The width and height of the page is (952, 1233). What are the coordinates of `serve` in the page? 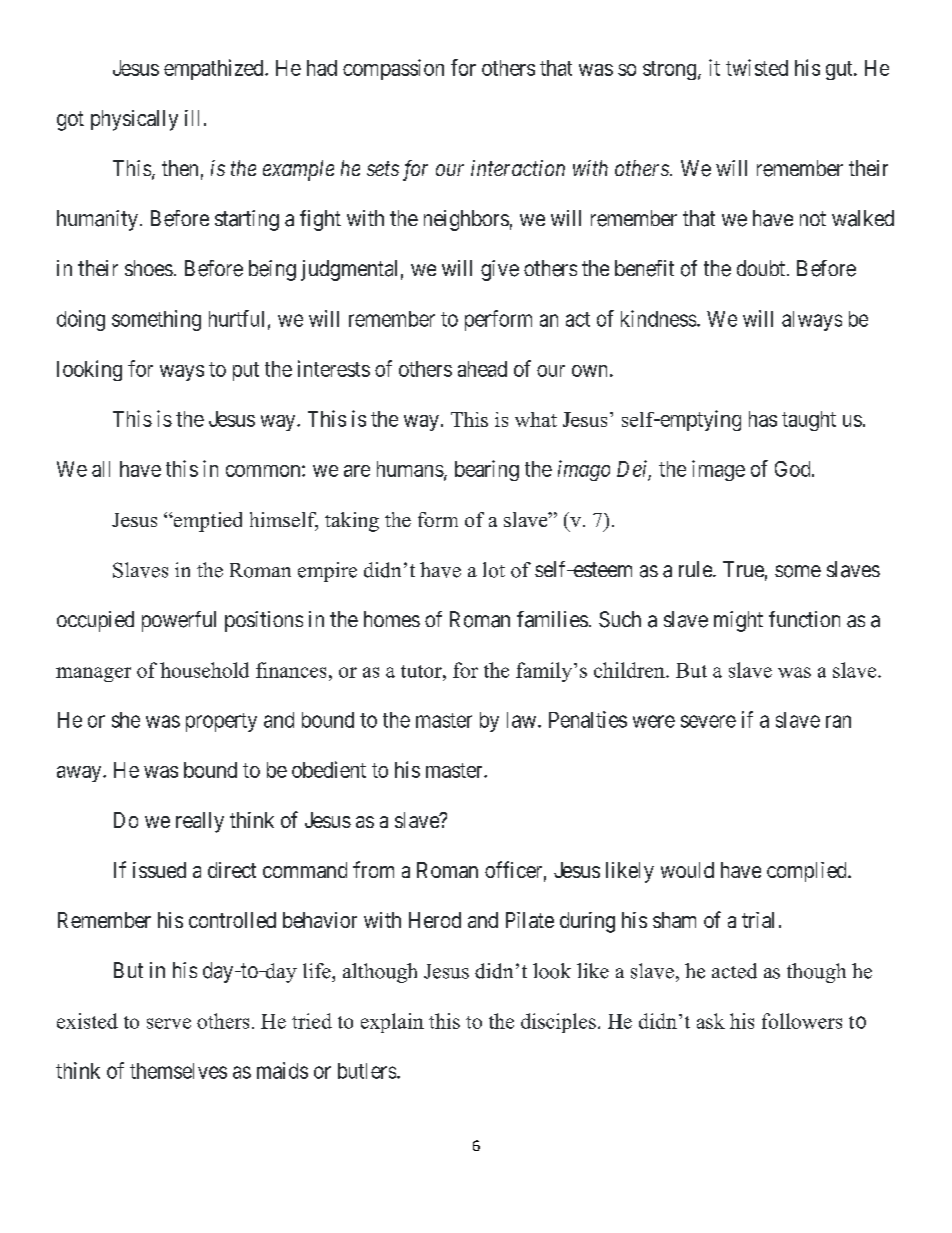 It's located at (169, 1023).
